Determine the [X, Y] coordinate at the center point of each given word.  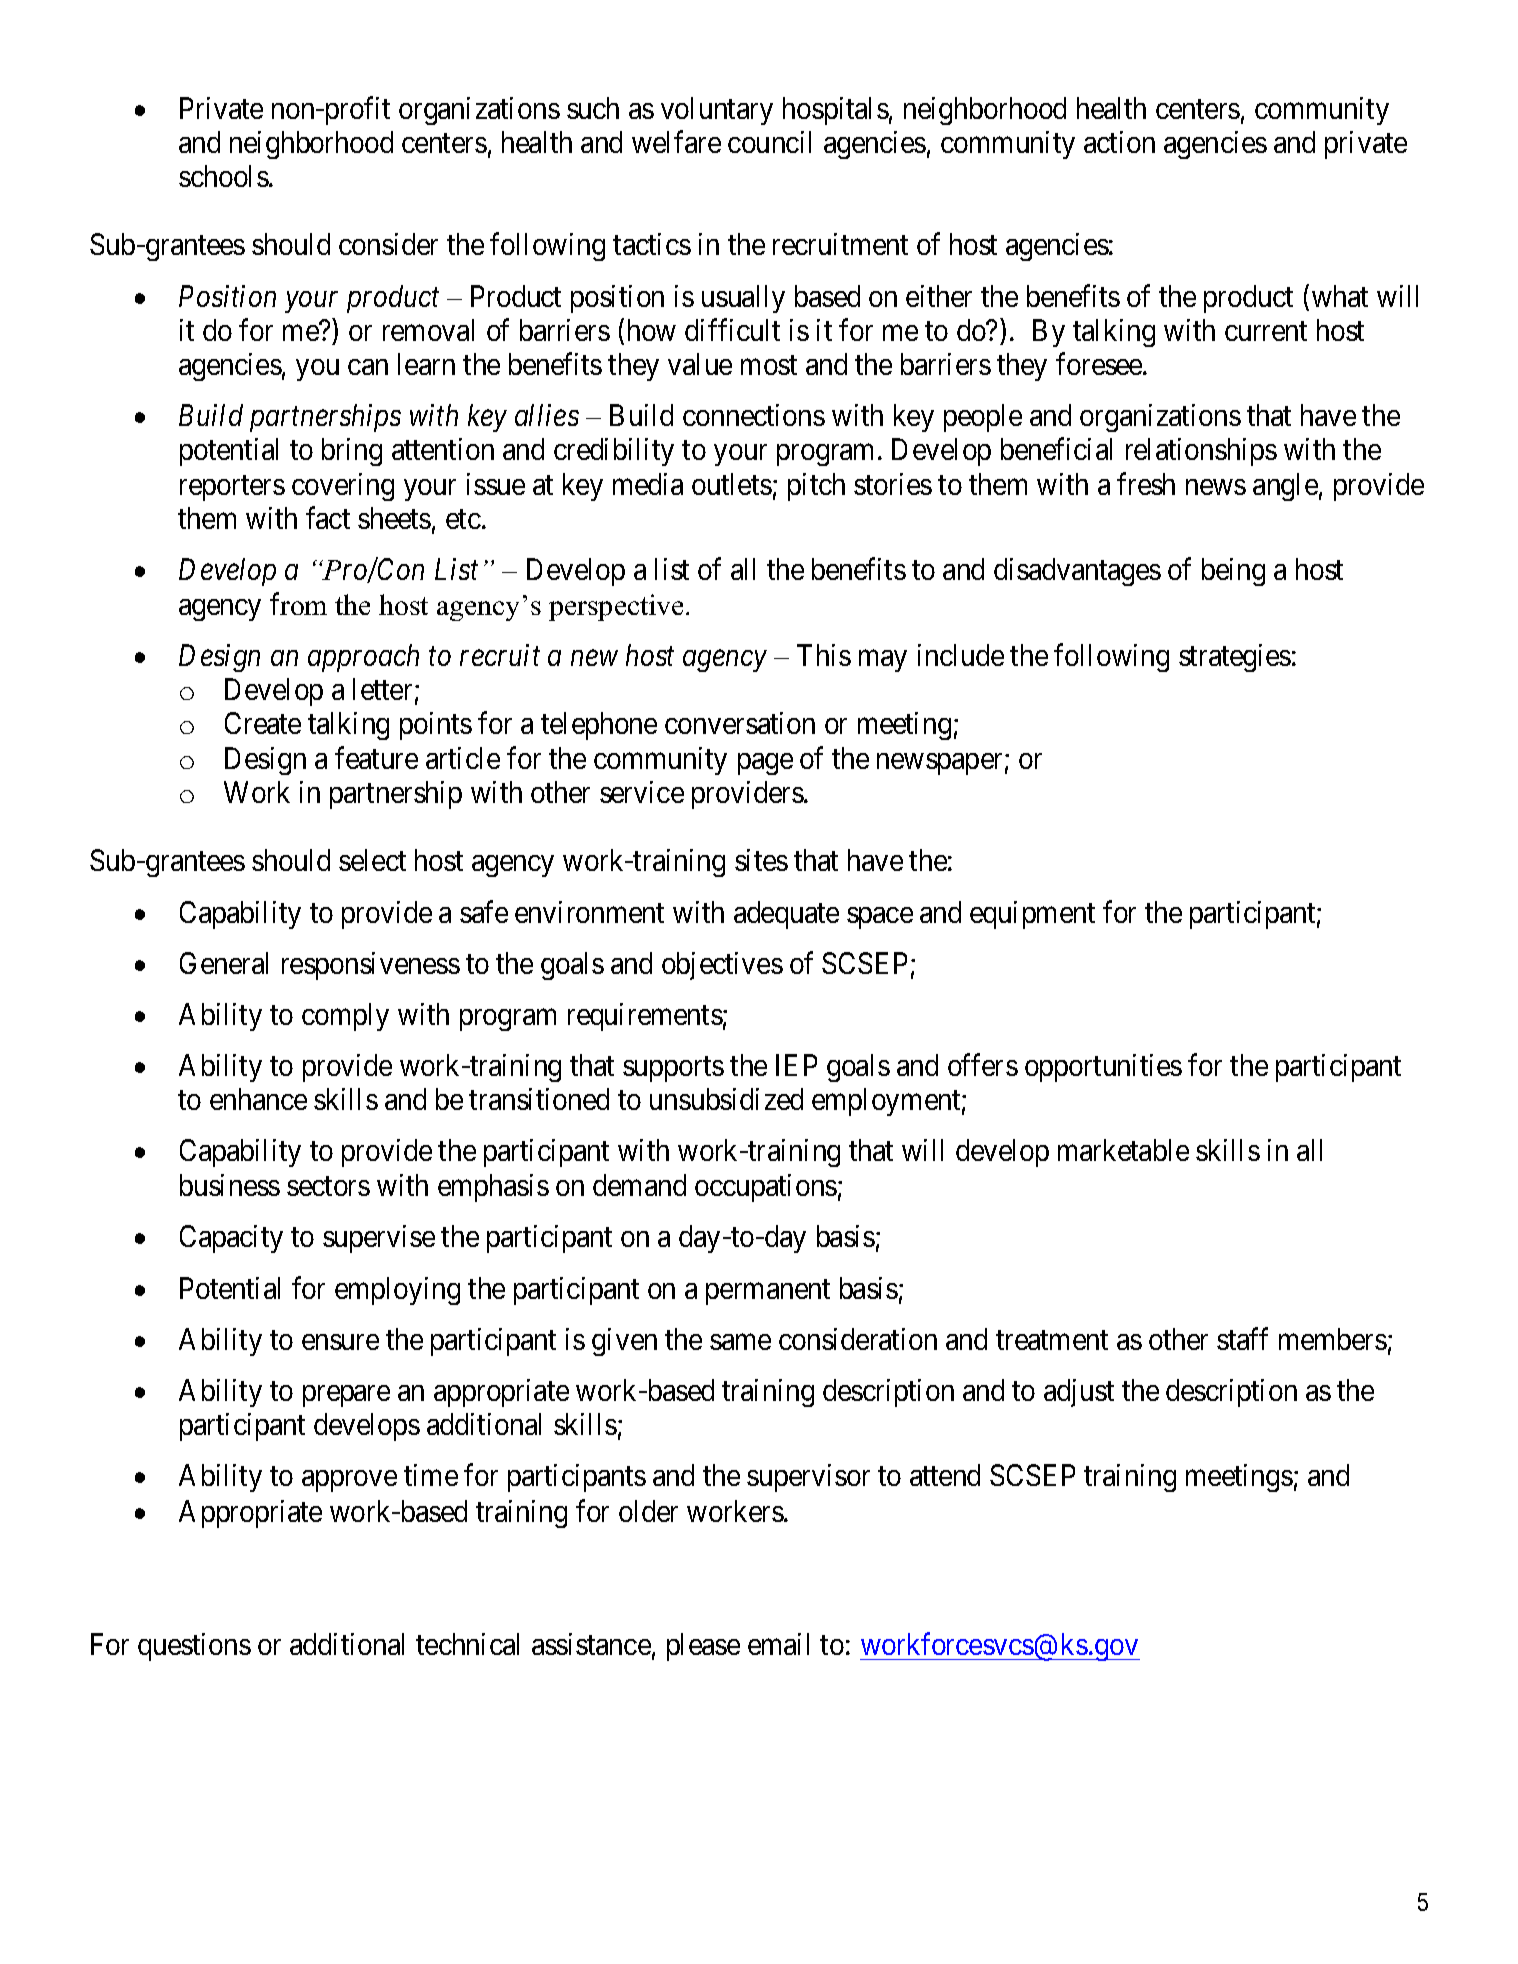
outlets [732, 484]
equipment [1032, 915]
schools [224, 176]
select [372, 860]
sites [761, 860]
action [1119, 142]
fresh [1146, 483]
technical [467, 1644]
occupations [766, 1188]
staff [1242, 1338]
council [769, 142]
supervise [379, 1239]
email [778, 1644]
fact [328, 518]
